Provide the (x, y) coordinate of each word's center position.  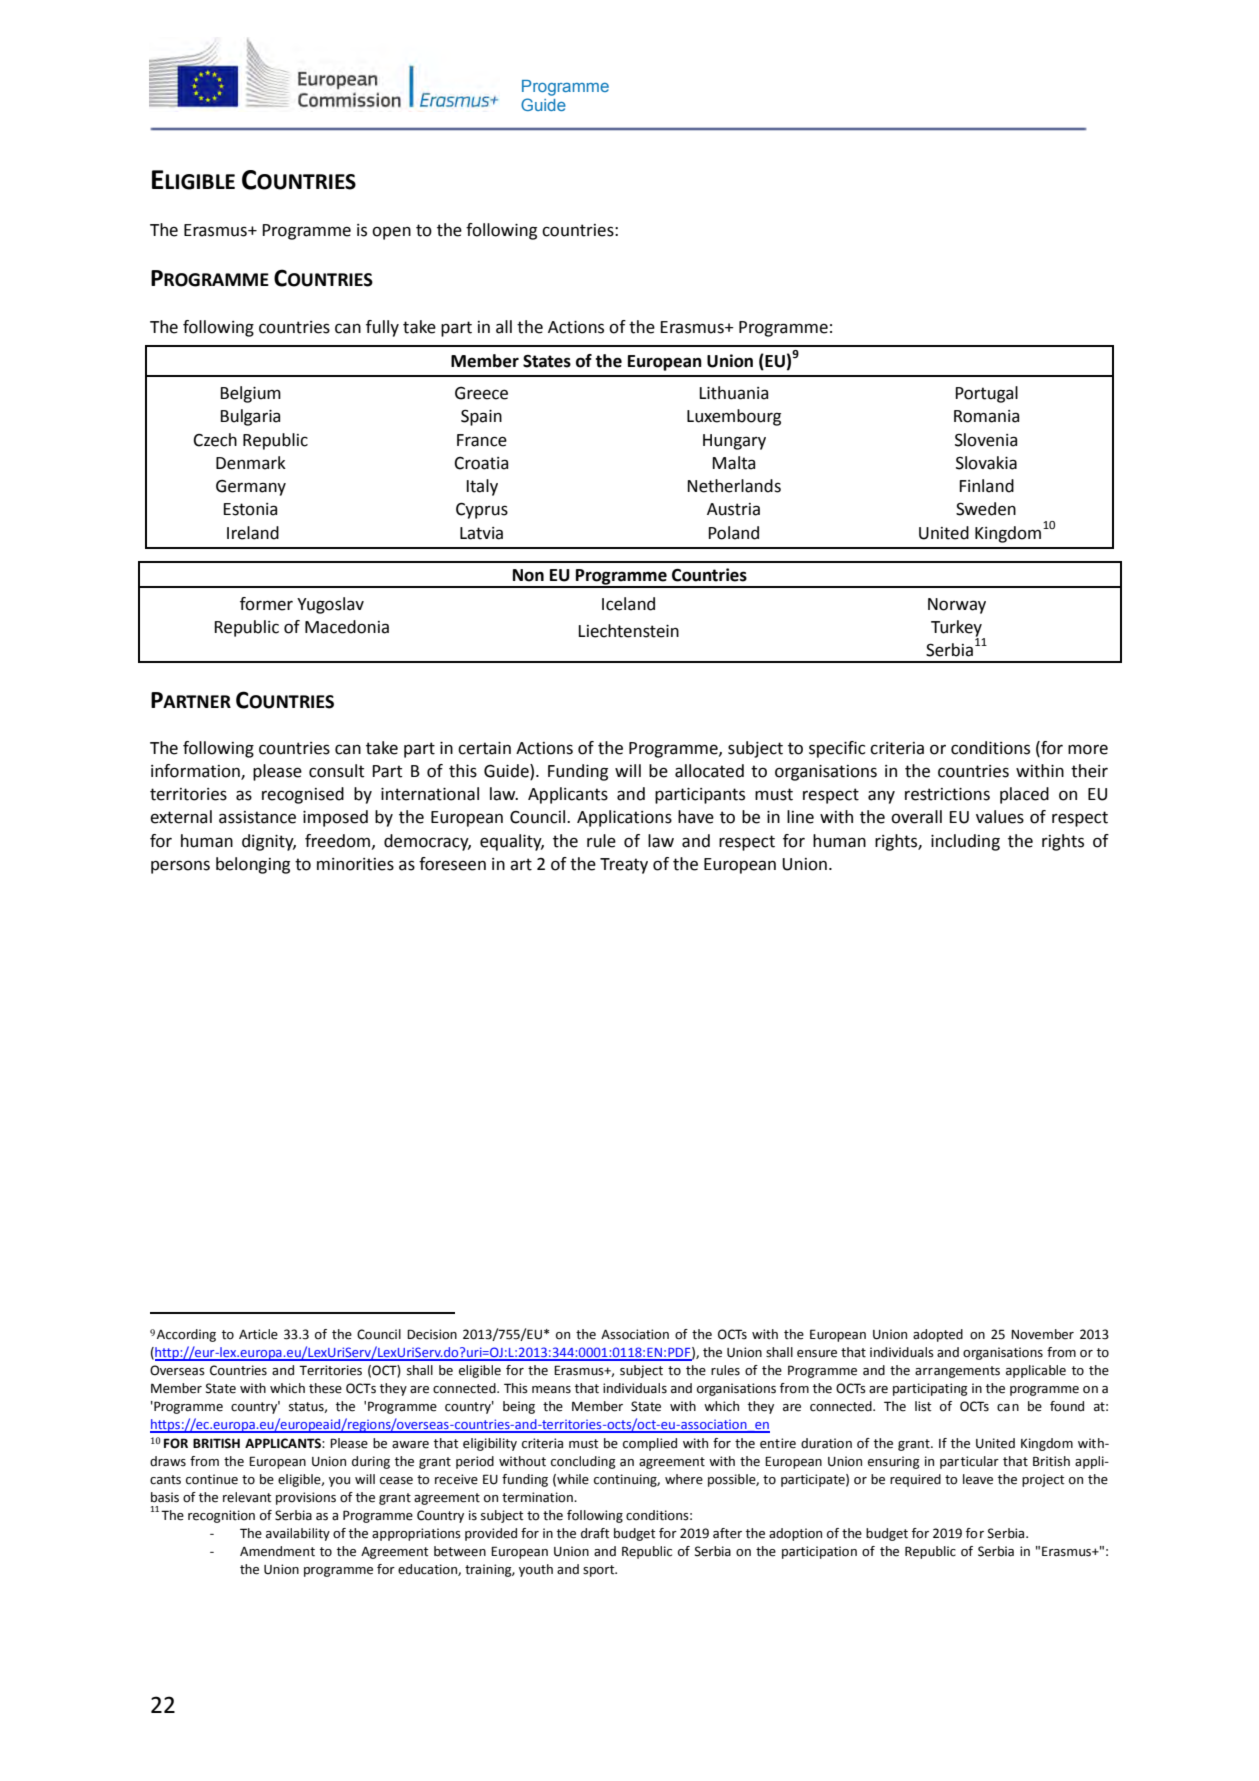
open (391, 233)
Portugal (986, 394)
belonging (253, 865)
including (965, 842)
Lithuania (733, 393)
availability (298, 1534)
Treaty (624, 866)
